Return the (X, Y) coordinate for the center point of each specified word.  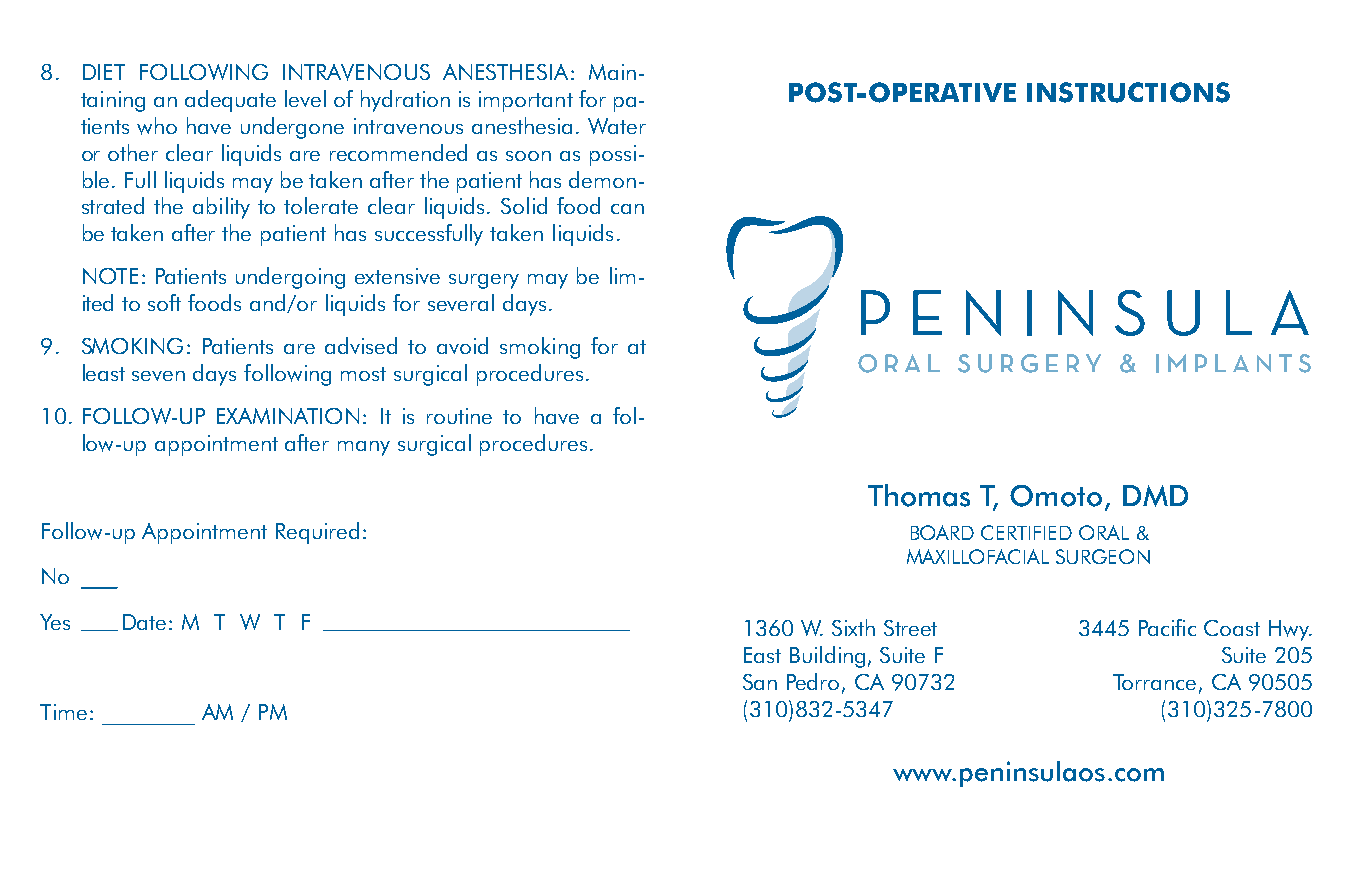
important (526, 101)
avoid (462, 345)
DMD (1155, 496)
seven (158, 376)
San (760, 682)
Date (144, 622)
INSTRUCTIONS (1128, 92)
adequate (230, 101)
